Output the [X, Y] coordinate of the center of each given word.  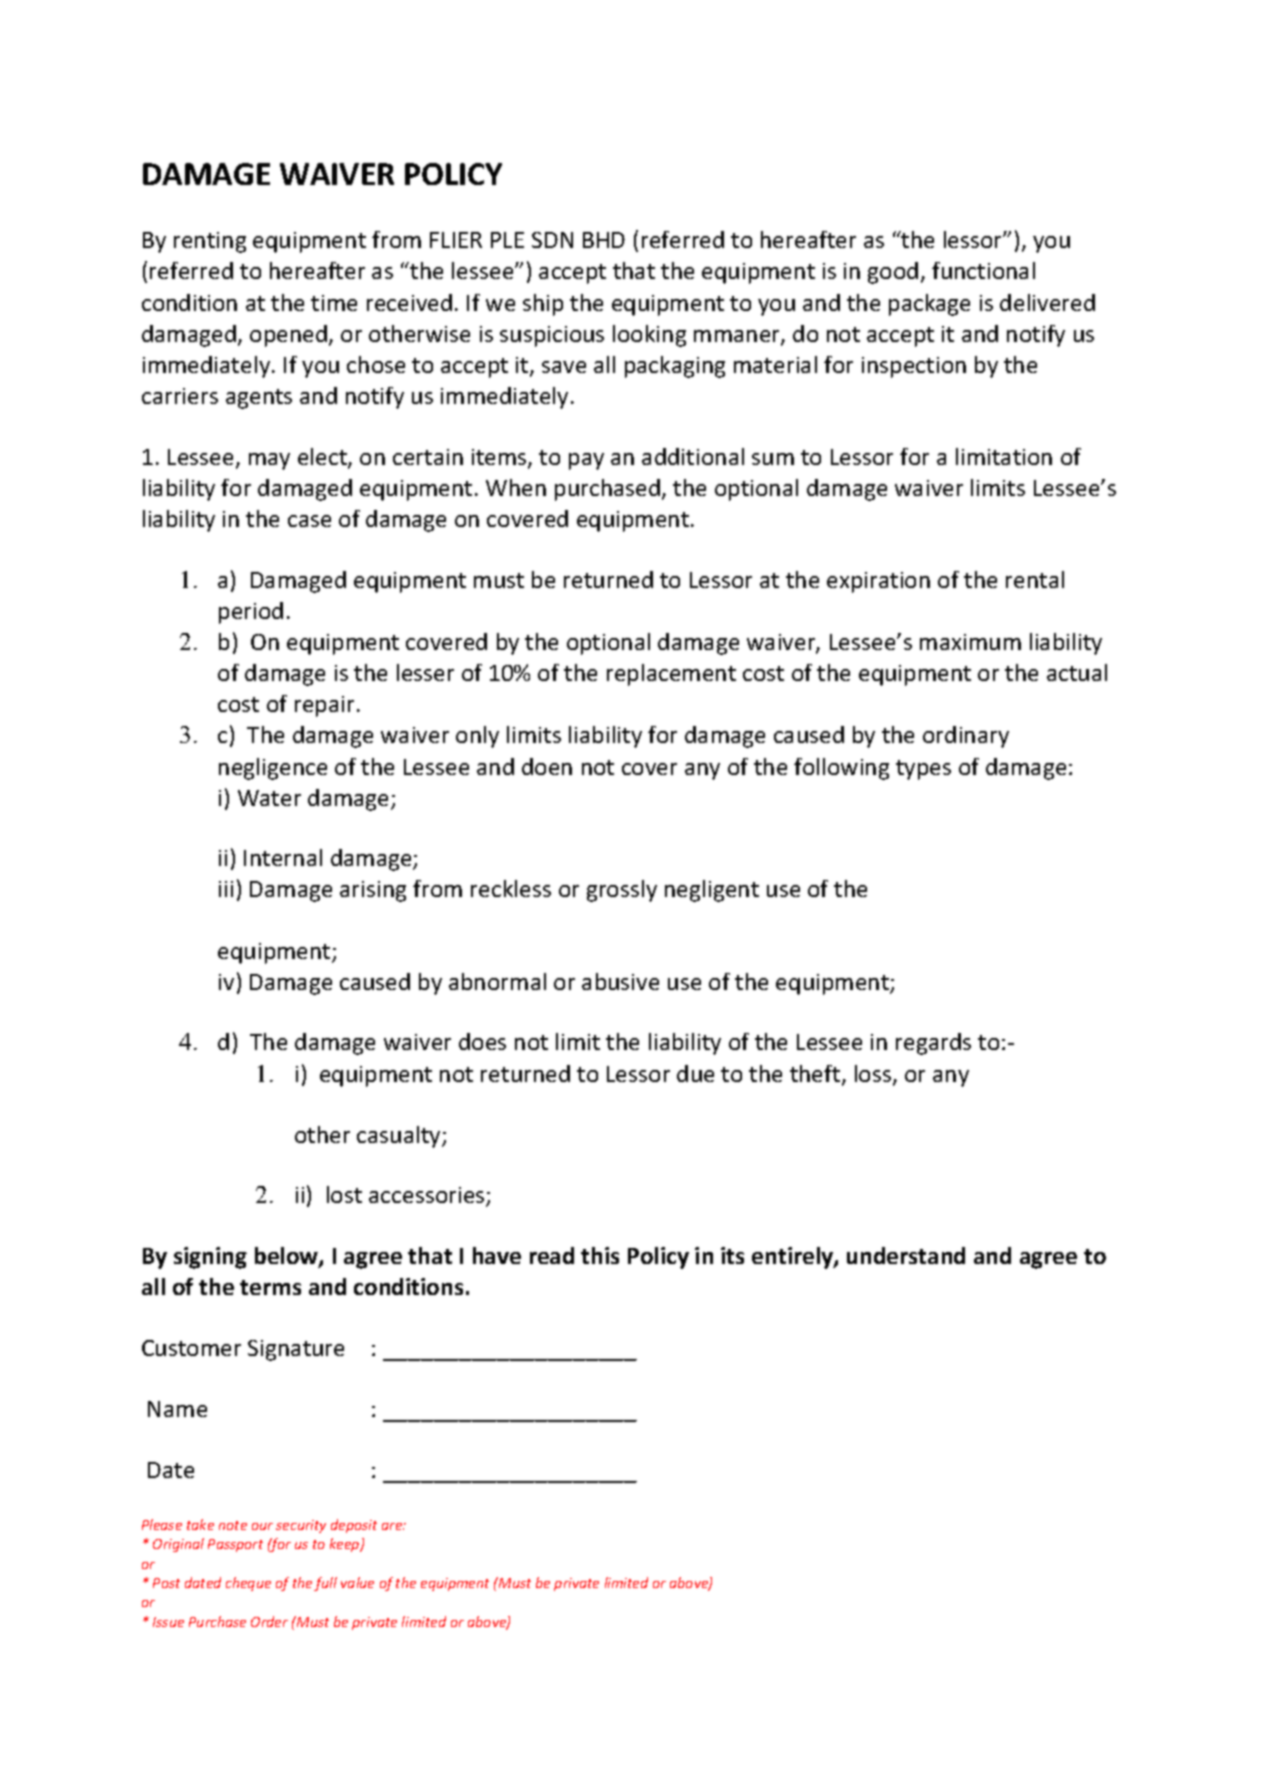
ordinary [966, 737]
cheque [248, 1584]
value [357, 1582]
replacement [671, 675]
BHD [604, 240]
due [695, 1073]
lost [344, 1194]
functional [983, 270]
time [334, 303]
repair [324, 706]
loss [874, 1075]
